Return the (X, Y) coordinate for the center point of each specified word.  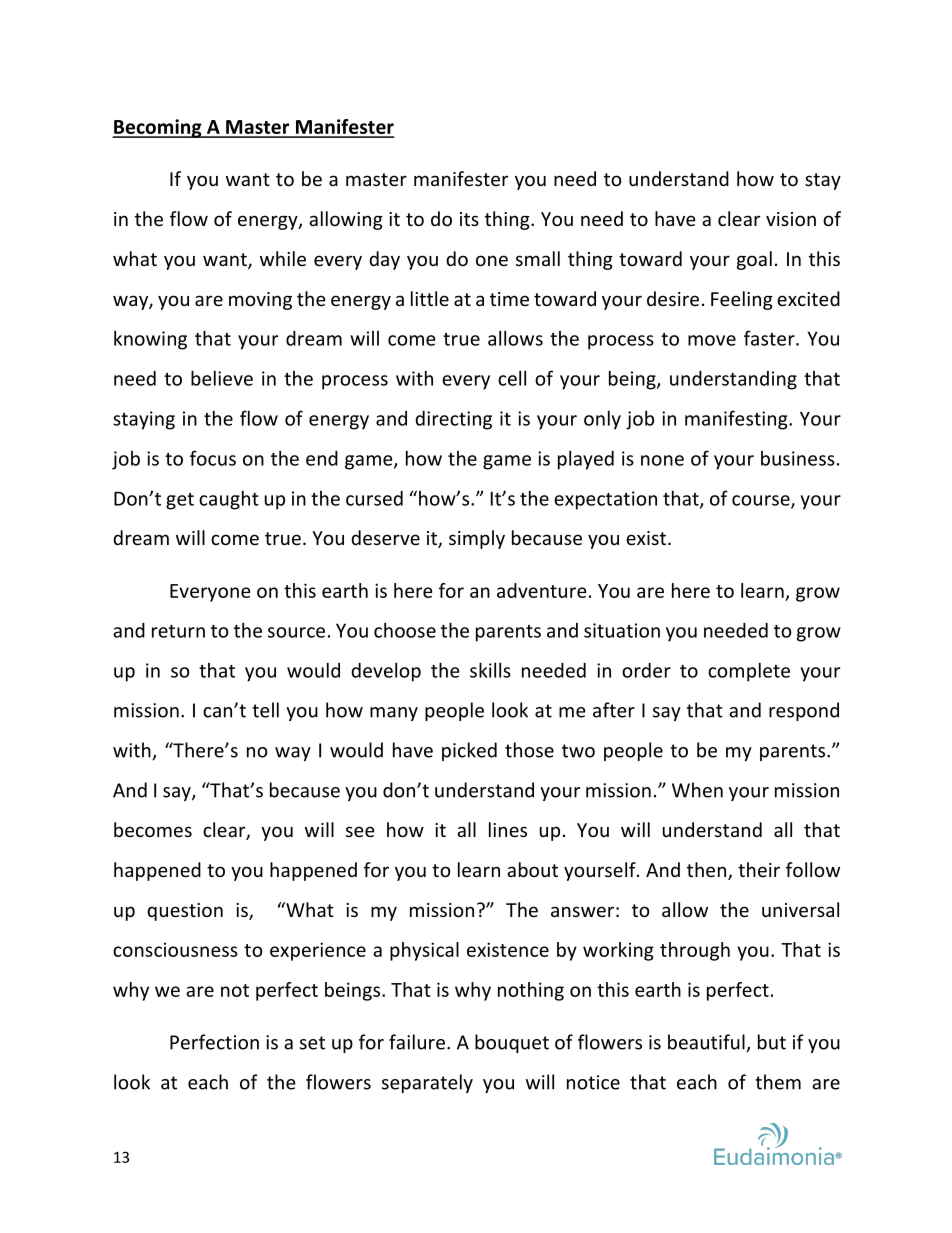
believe (222, 378)
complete (749, 672)
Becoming (158, 128)
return (178, 631)
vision (791, 219)
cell (512, 378)
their (759, 869)
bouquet (512, 1043)
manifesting (737, 420)
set (312, 1043)
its (469, 219)
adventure (541, 590)
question (185, 912)
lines (508, 829)
